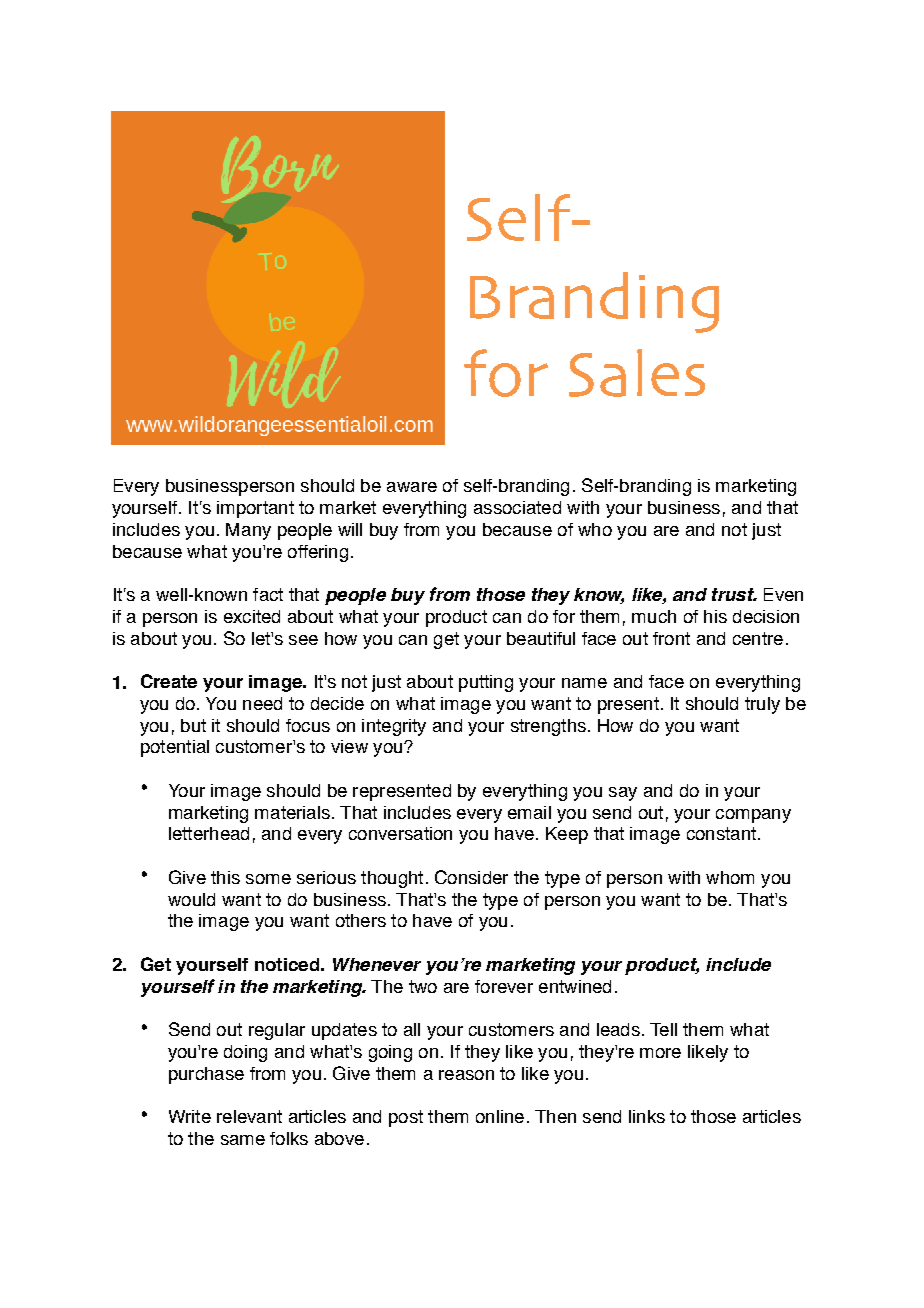 The height and width of the image is (1308, 924). Describe the element at coordinates (637, 373) in the image. I see `Sales` at that location.
